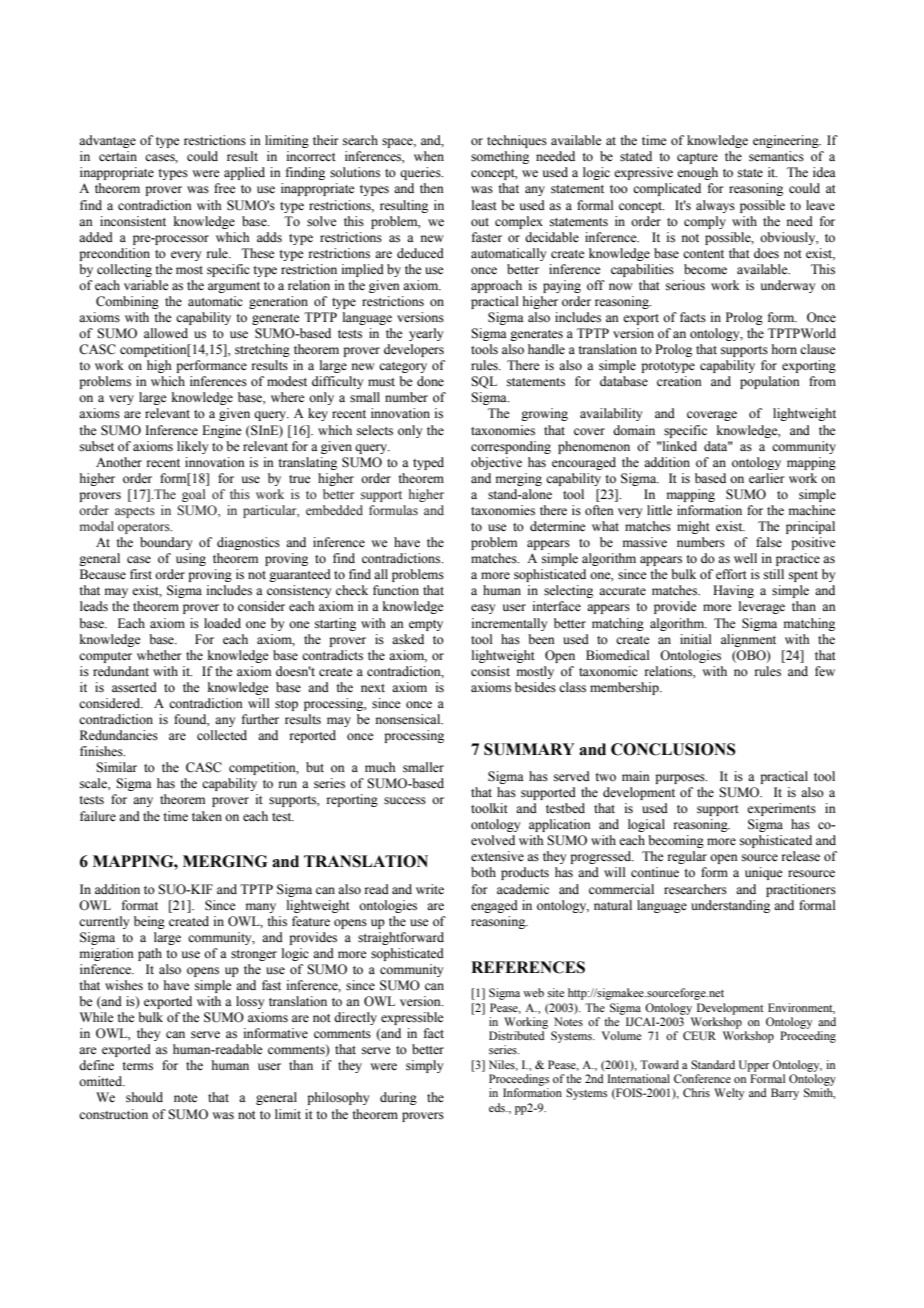  Describe the element at coordinates (429, 156) in the image. I see `when` at that location.
